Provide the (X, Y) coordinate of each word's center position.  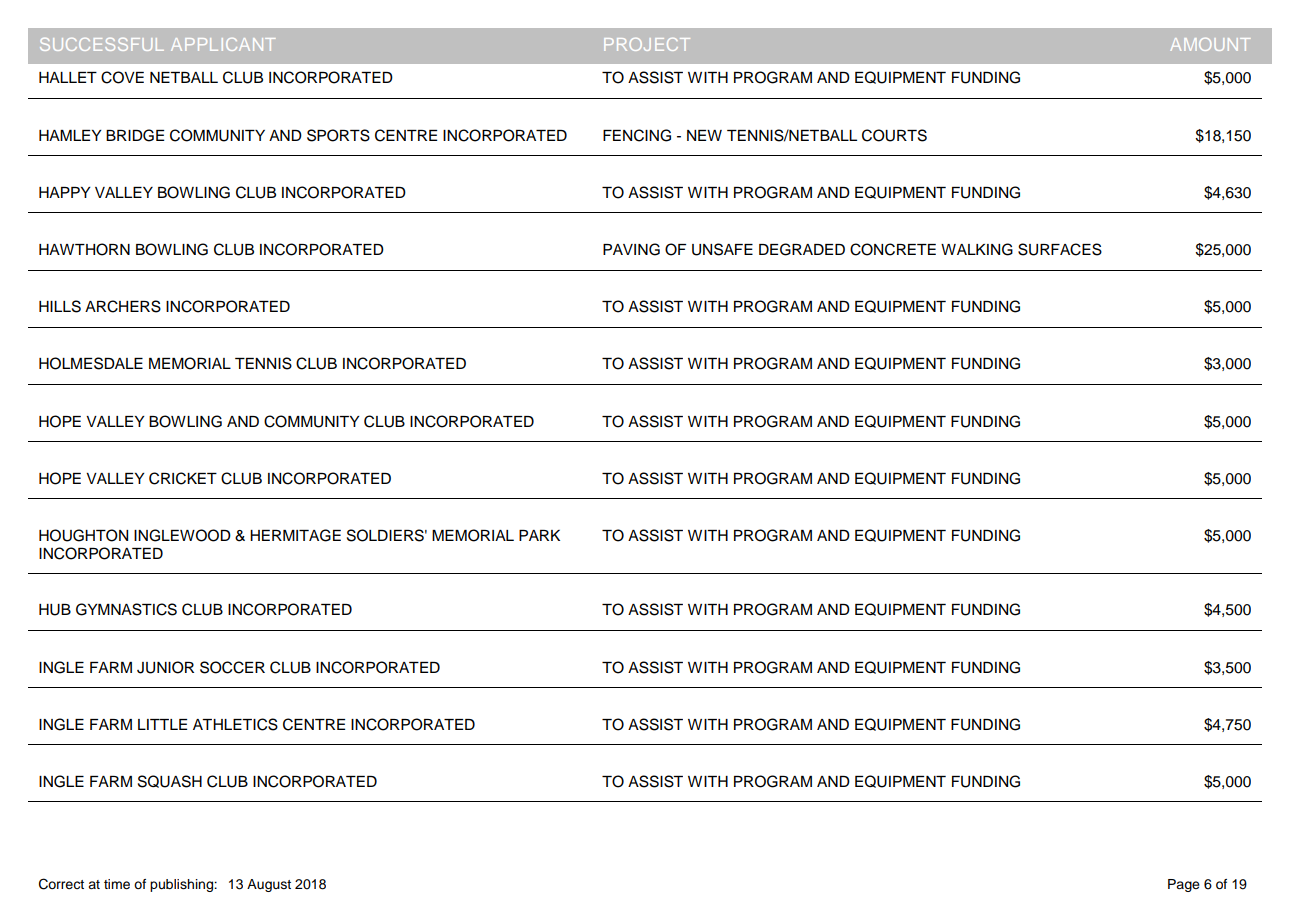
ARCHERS (123, 306)
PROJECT (647, 44)
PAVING (631, 249)
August (269, 885)
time (117, 884)
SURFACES (1060, 249)
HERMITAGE (295, 535)
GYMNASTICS (126, 609)
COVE (122, 77)
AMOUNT (1210, 44)
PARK (539, 535)
